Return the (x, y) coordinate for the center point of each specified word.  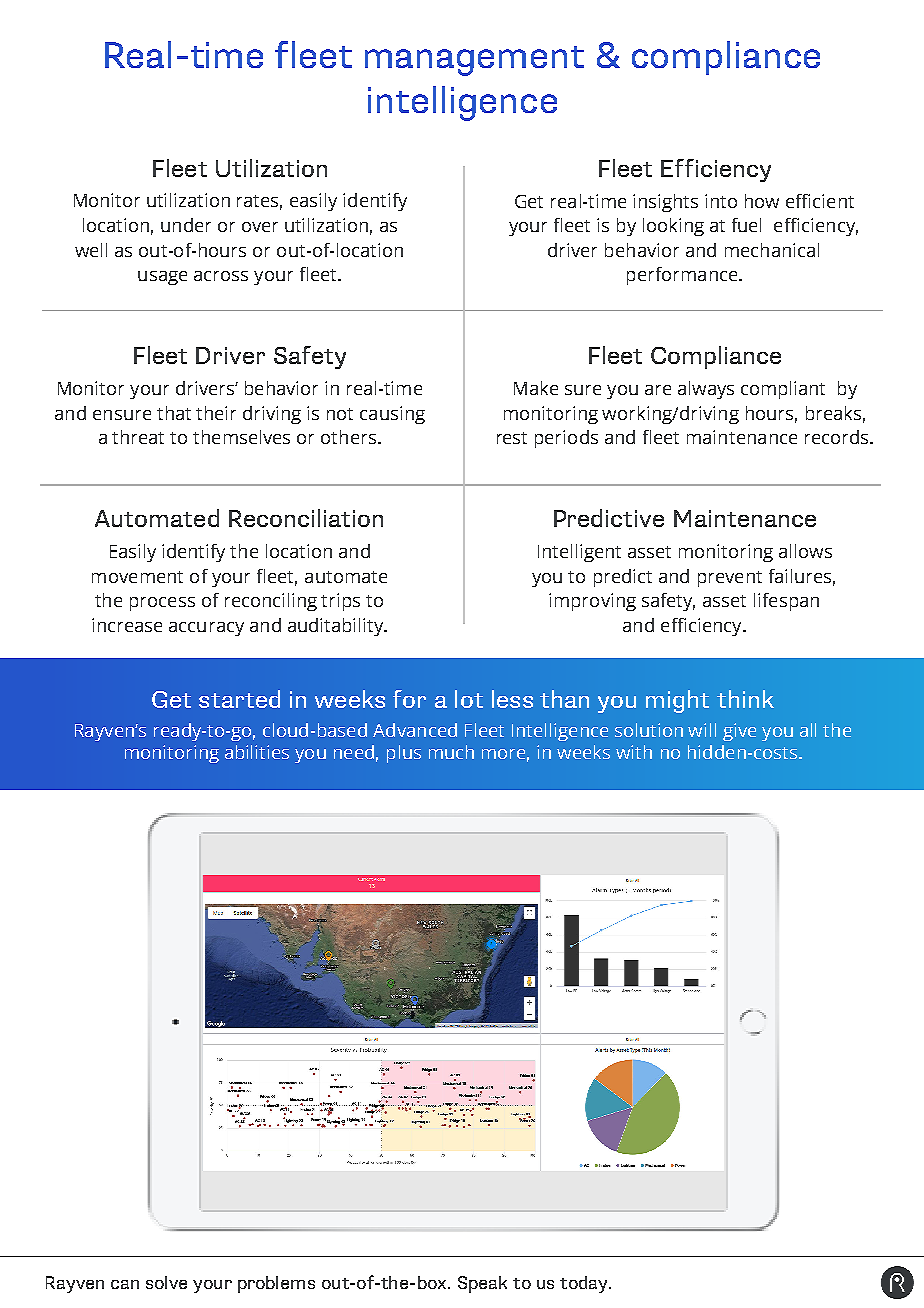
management (474, 61)
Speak (482, 1284)
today (585, 1284)
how (762, 201)
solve (166, 1282)
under (186, 225)
